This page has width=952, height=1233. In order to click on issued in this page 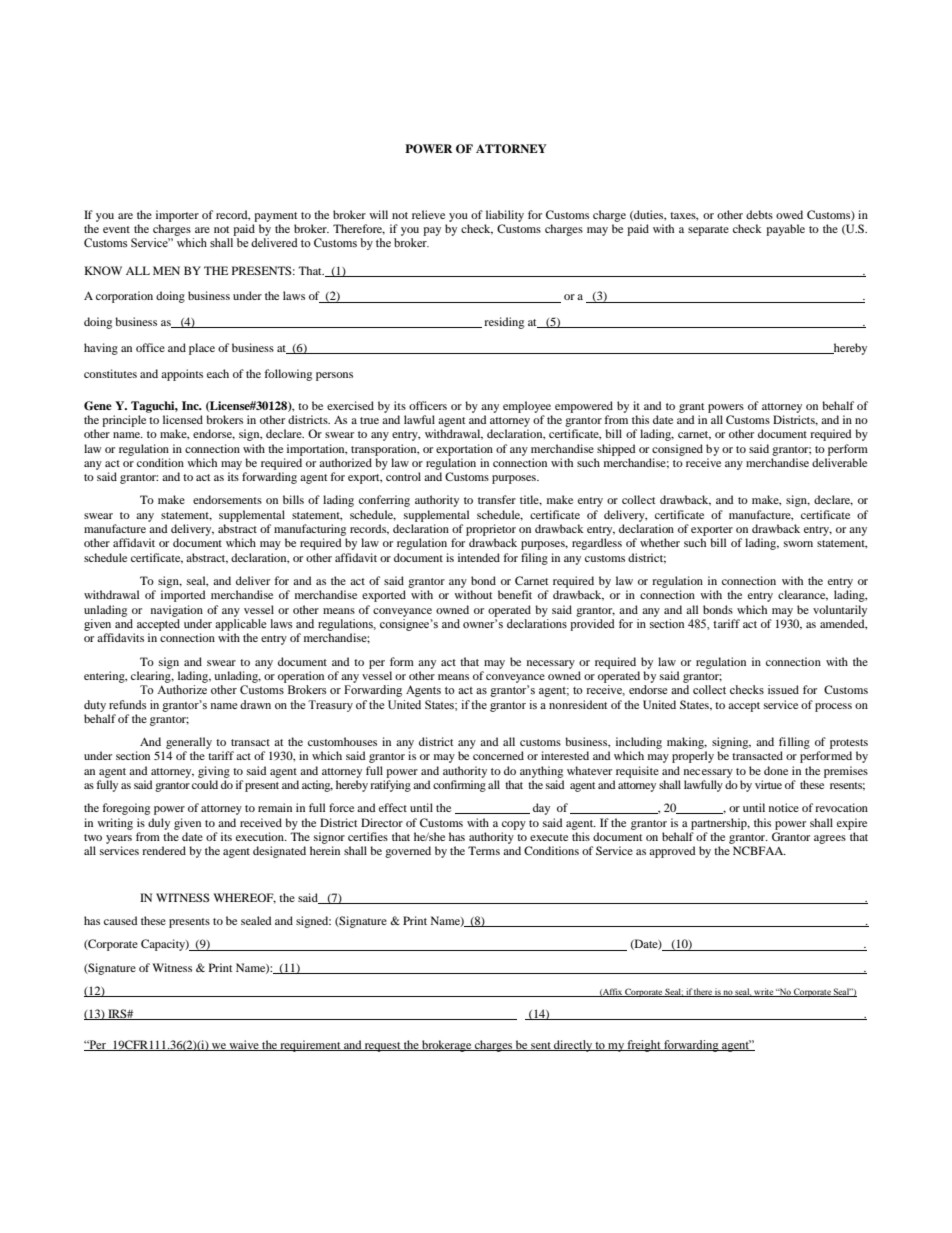, I will do `click(783, 689)`.
